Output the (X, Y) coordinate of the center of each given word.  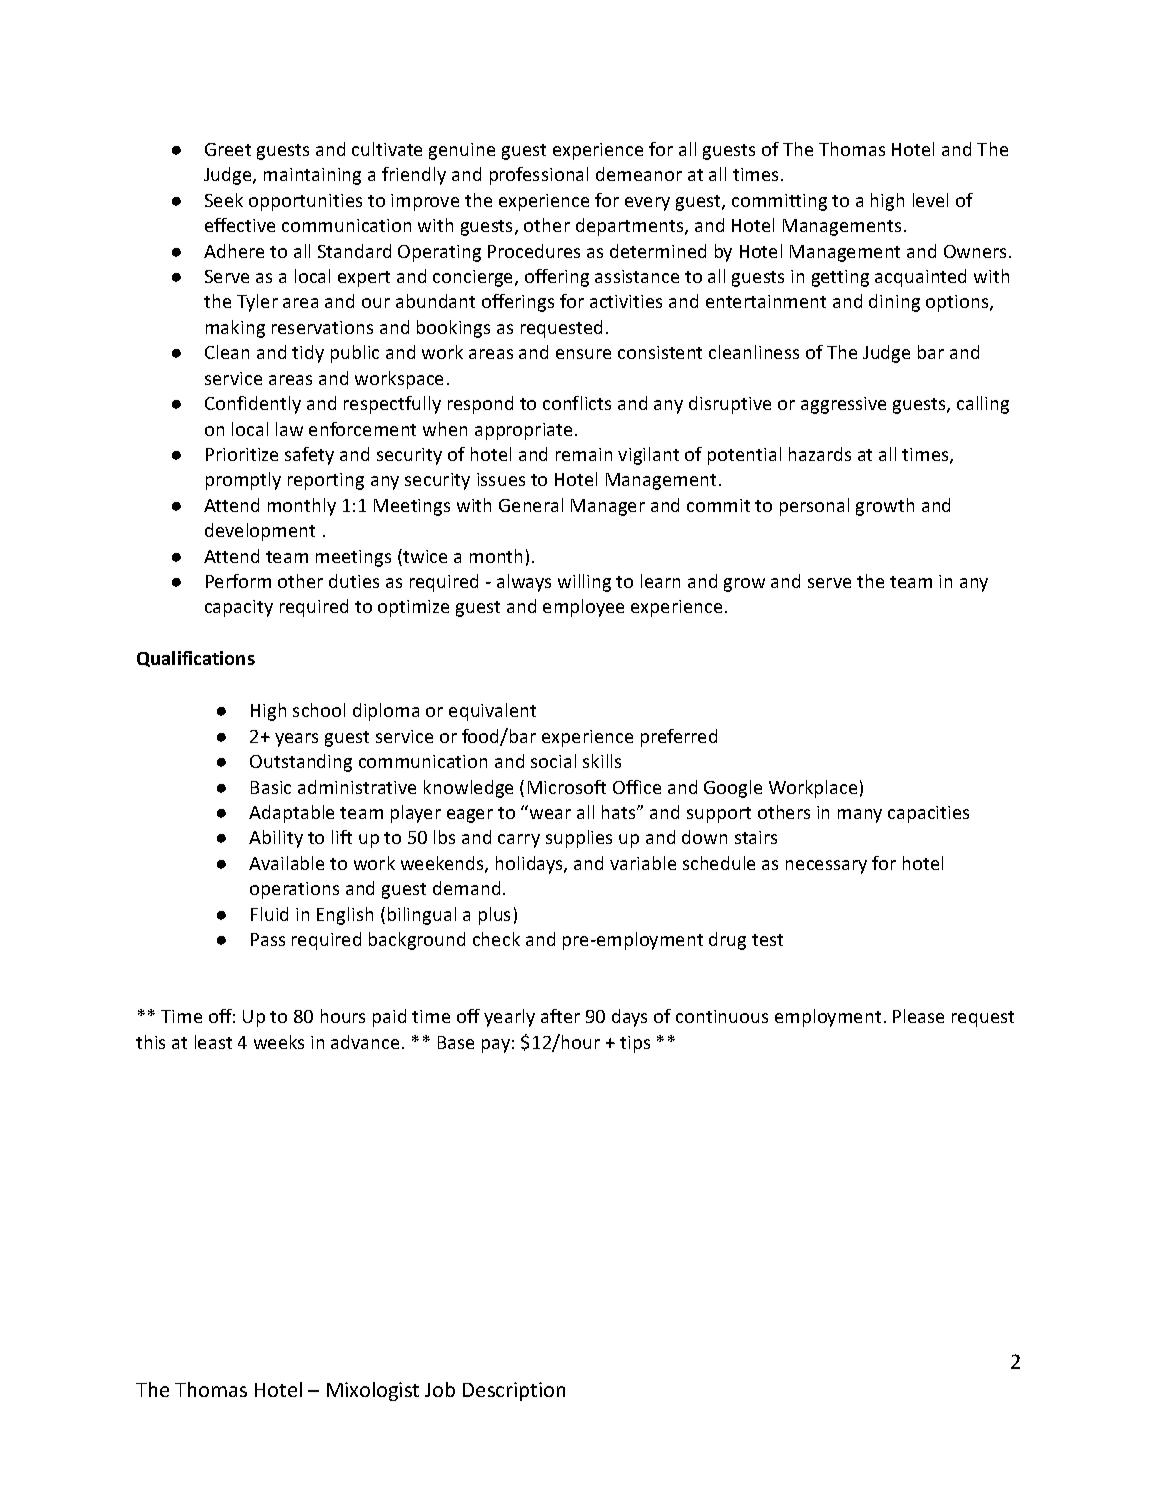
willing (584, 583)
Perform (238, 581)
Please (918, 1016)
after (560, 1016)
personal (814, 507)
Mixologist (373, 1391)
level (930, 200)
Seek (224, 200)
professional (539, 176)
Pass (268, 939)
